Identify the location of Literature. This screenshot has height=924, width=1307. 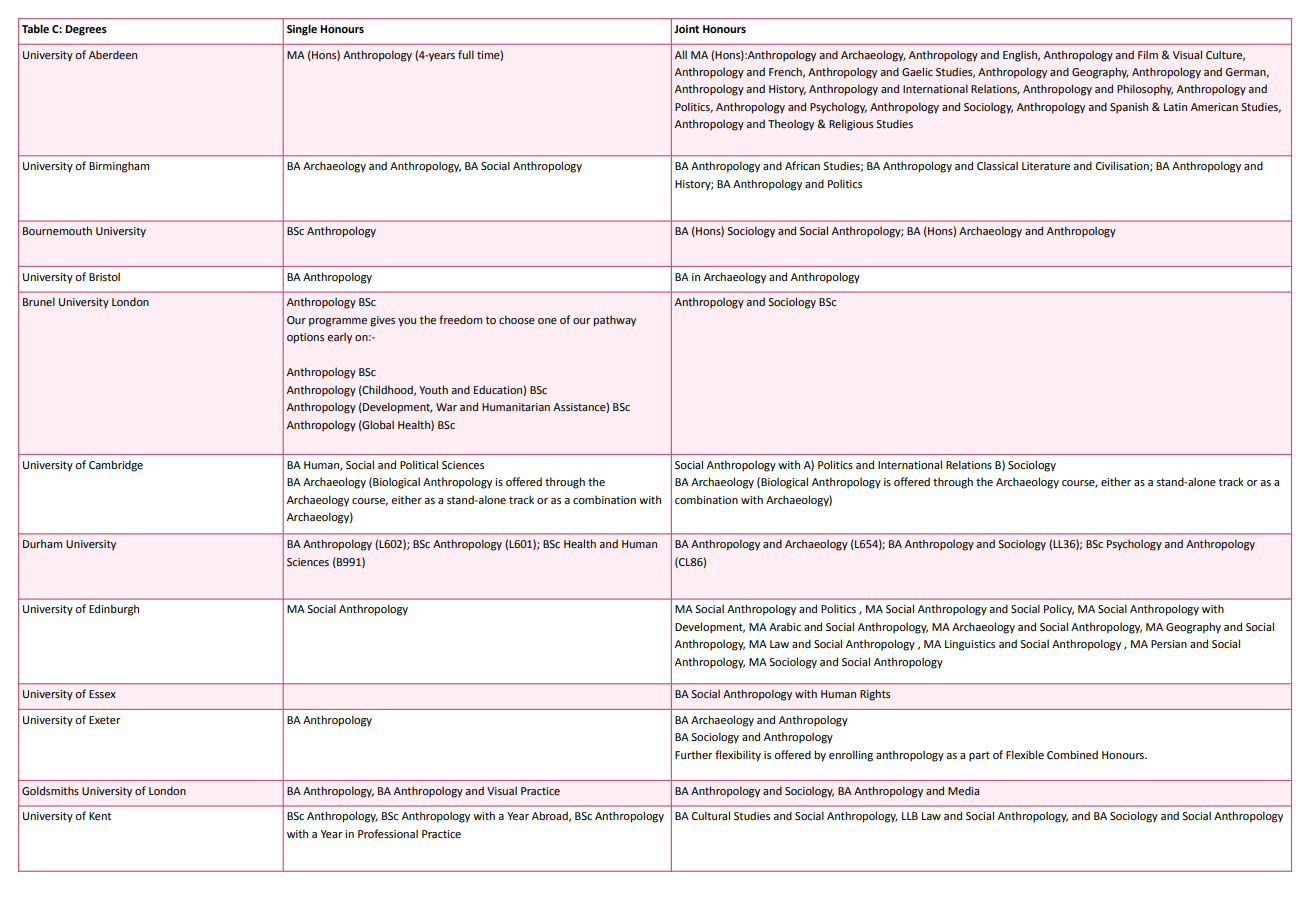
(1046, 166).
